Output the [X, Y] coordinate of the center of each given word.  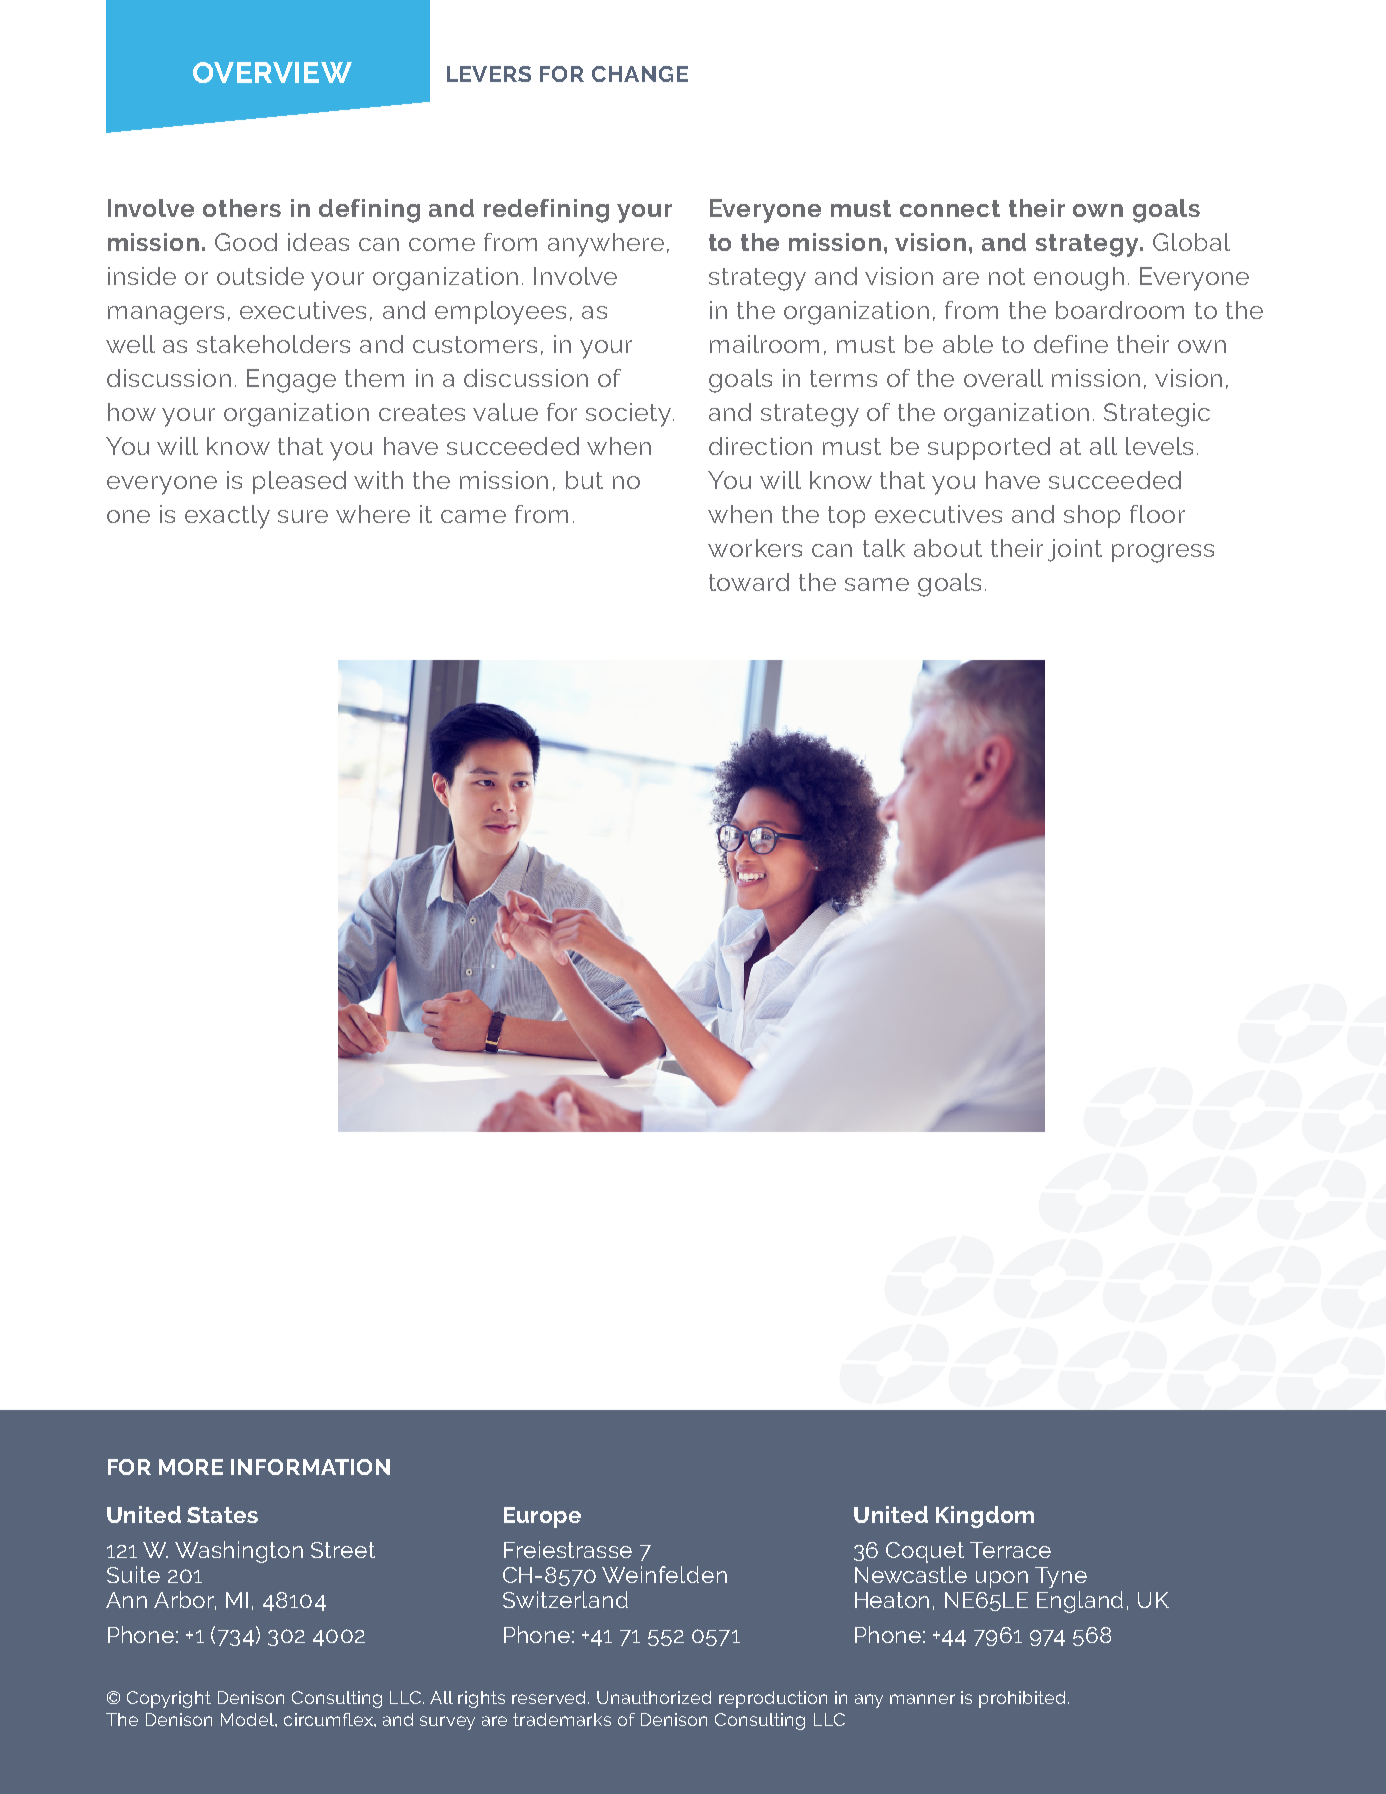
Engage [291, 381]
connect [950, 208]
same [877, 584]
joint [1075, 550]
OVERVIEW [272, 72]
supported [989, 448]
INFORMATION [310, 1467]
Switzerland [565, 1599]
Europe [542, 1517]
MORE [191, 1467]
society [630, 415]
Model [248, 1719]
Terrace [1010, 1550]
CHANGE [640, 74]
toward [749, 582]
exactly [227, 517]
